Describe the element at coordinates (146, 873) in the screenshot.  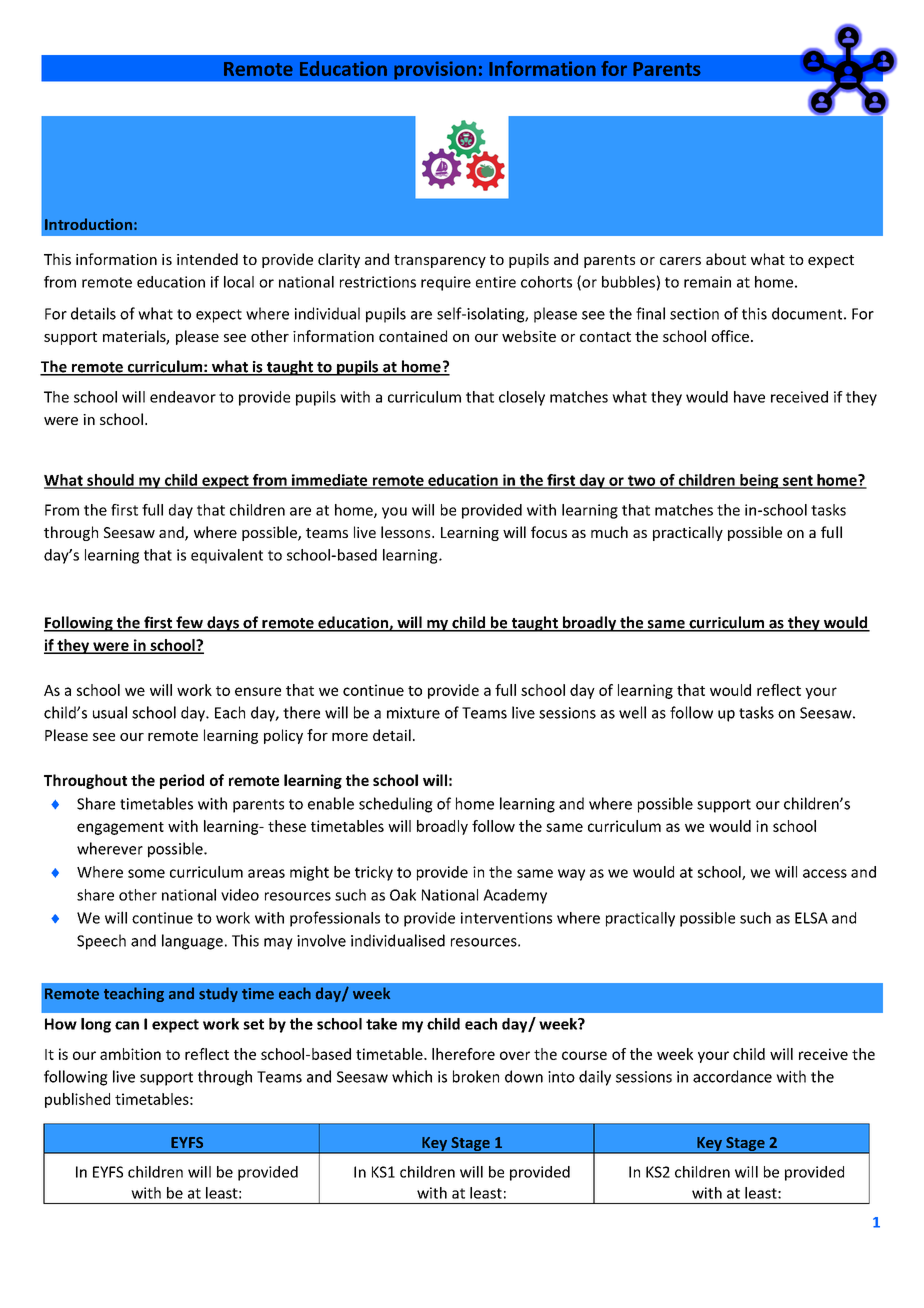
I see `some` at that location.
